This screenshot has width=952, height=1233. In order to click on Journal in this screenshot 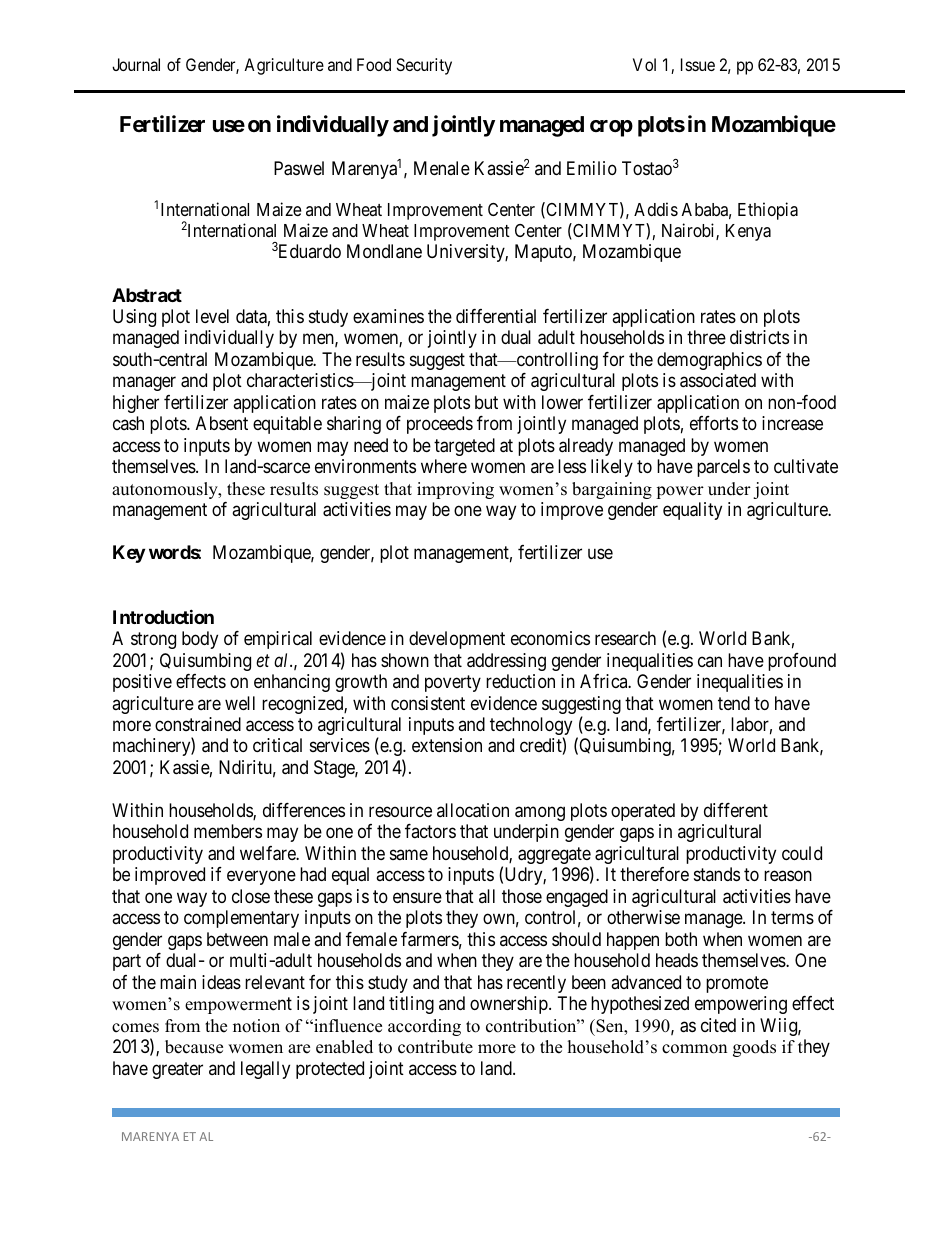, I will do `click(136, 64)`.
